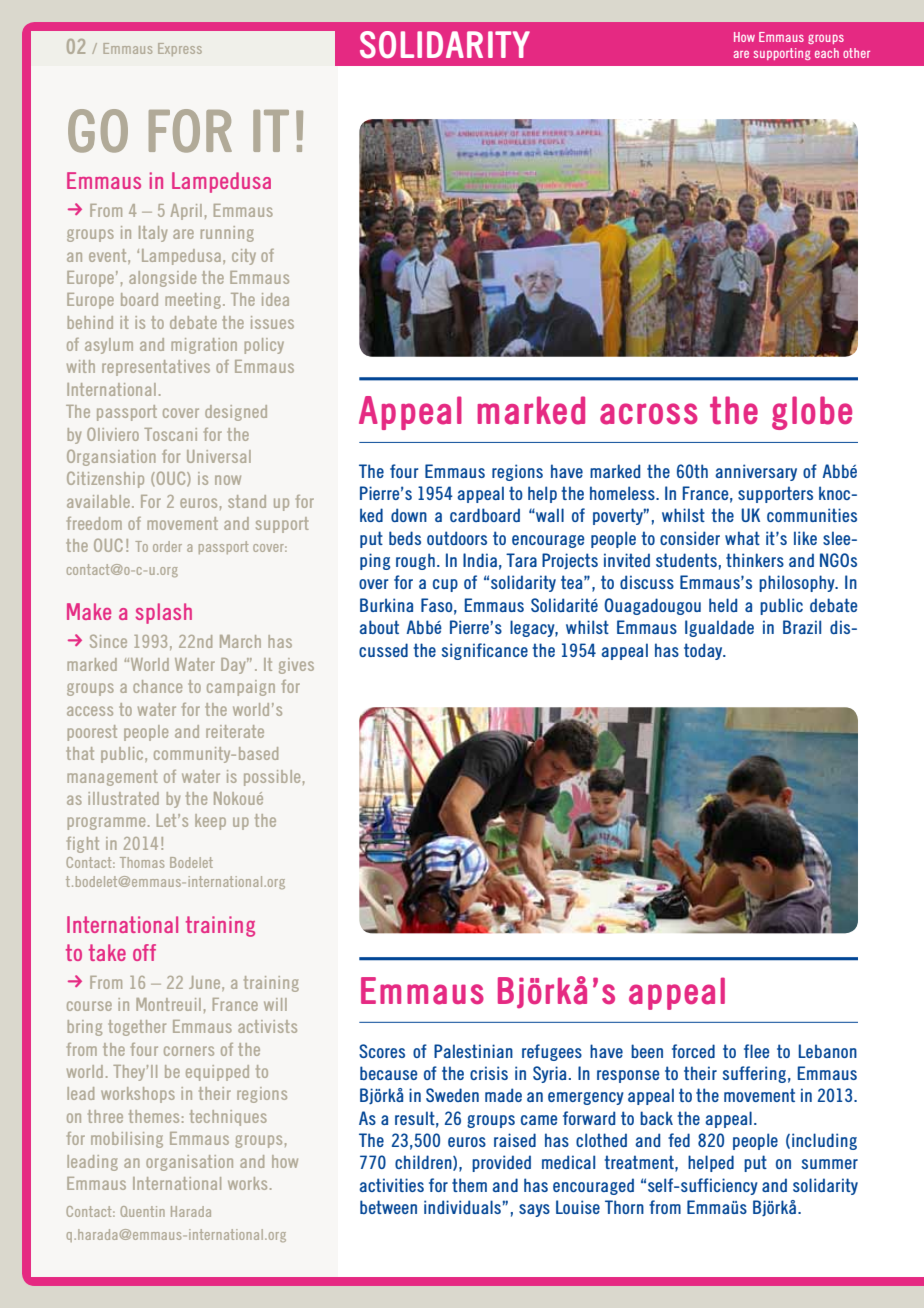 The image size is (924, 1308). What do you see at coordinates (227, 234) in the screenshot?
I see `running` at bounding box center [227, 234].
